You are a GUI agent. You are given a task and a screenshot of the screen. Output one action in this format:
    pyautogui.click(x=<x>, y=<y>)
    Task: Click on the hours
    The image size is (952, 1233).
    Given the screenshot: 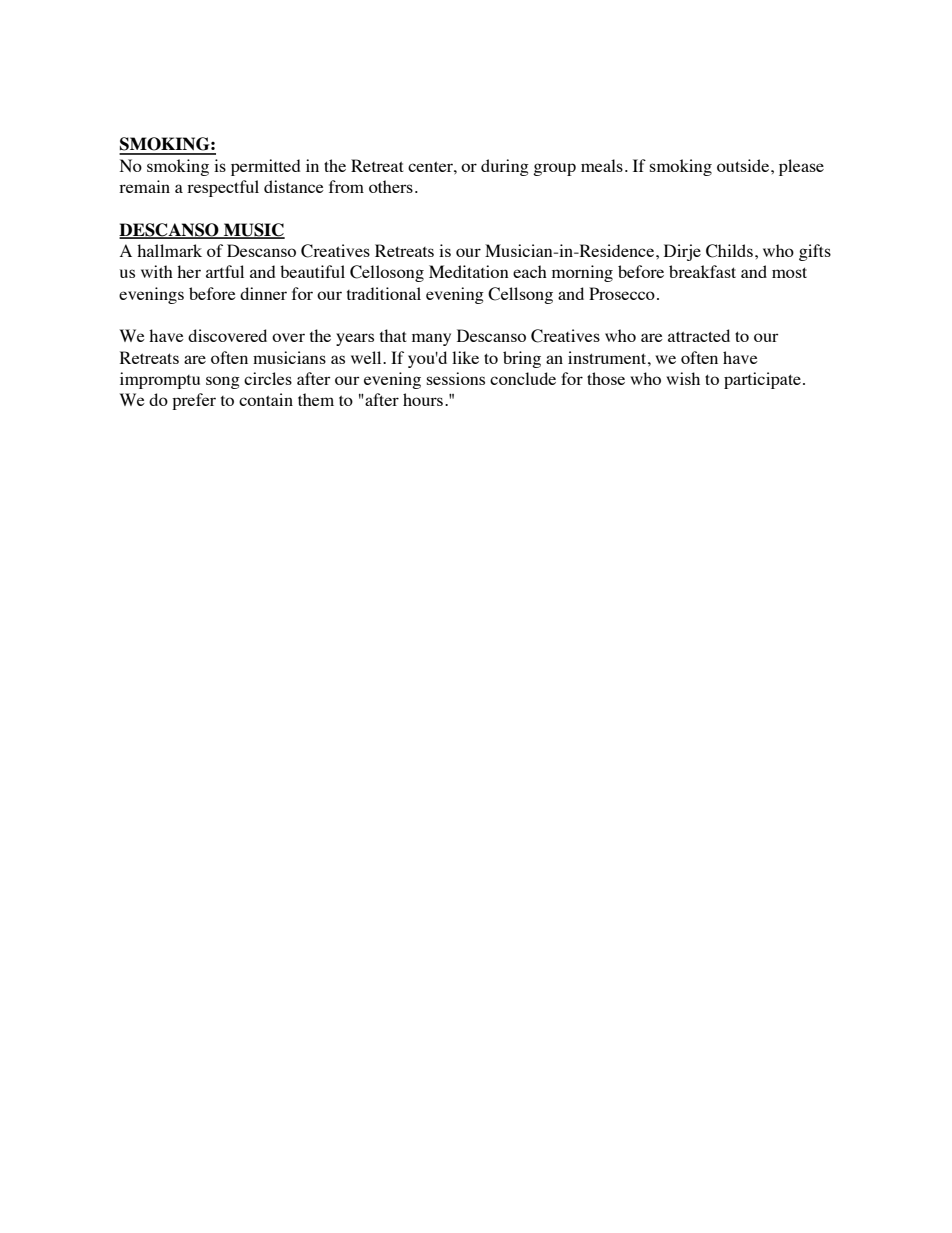 What is the action you would take?
    pyautogui.click(x=423, y=399)
